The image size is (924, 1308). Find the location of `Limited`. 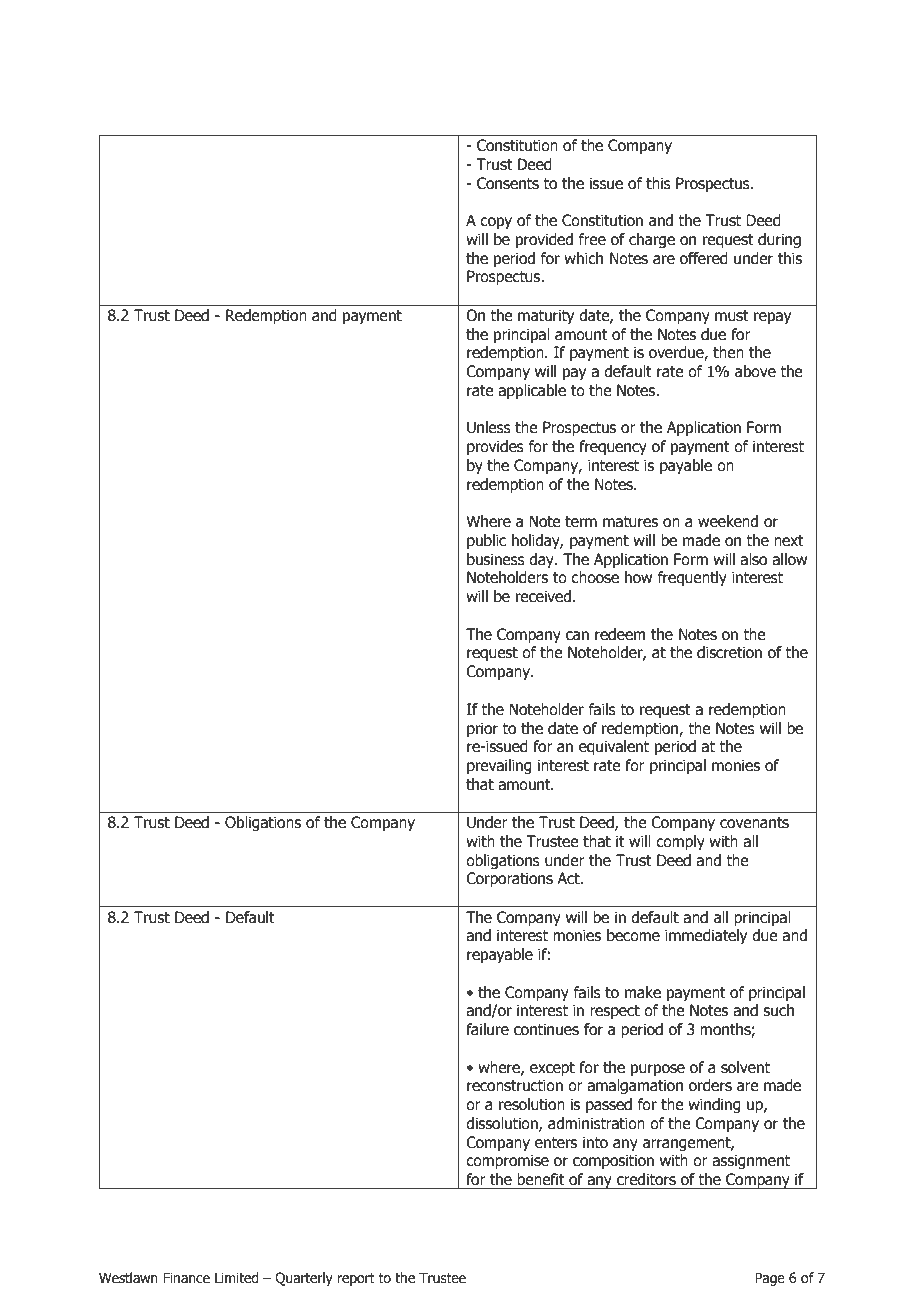

Limited is located at coordinates (237, 1278).
